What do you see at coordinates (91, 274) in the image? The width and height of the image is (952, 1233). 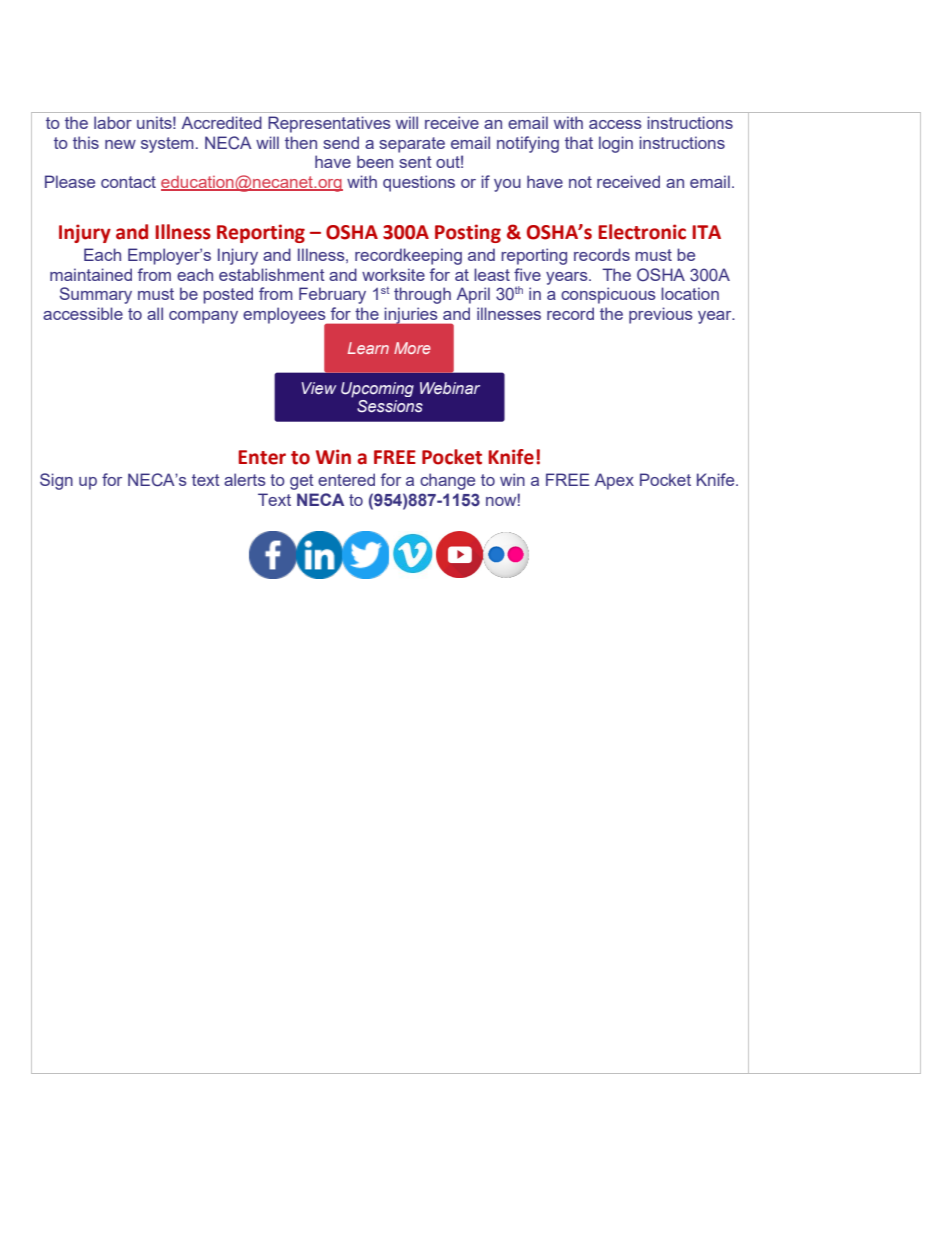 I see `maintained` at bounding box center [91, 274].
